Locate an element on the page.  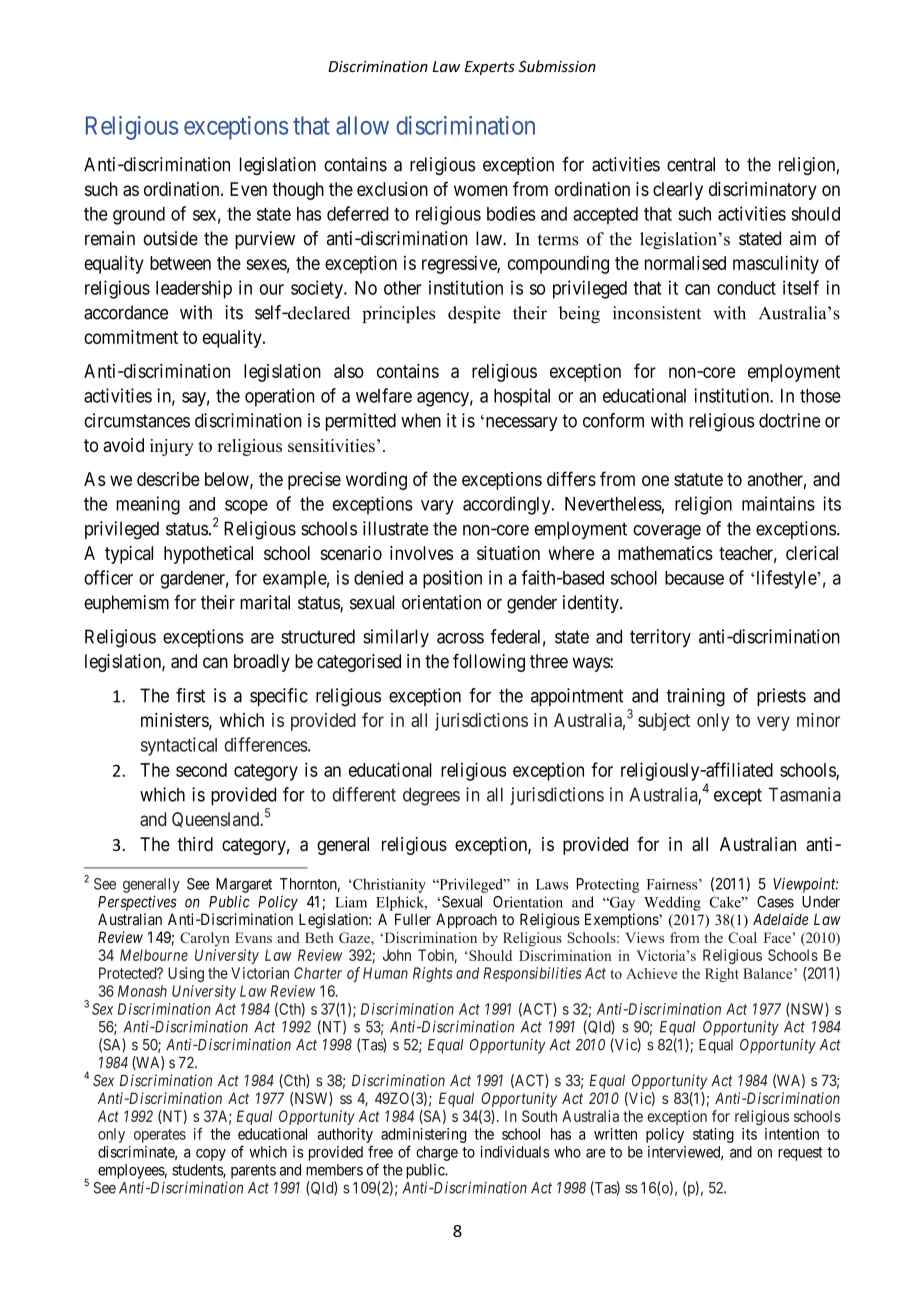
stating is located at coordinates (713, 1135).
